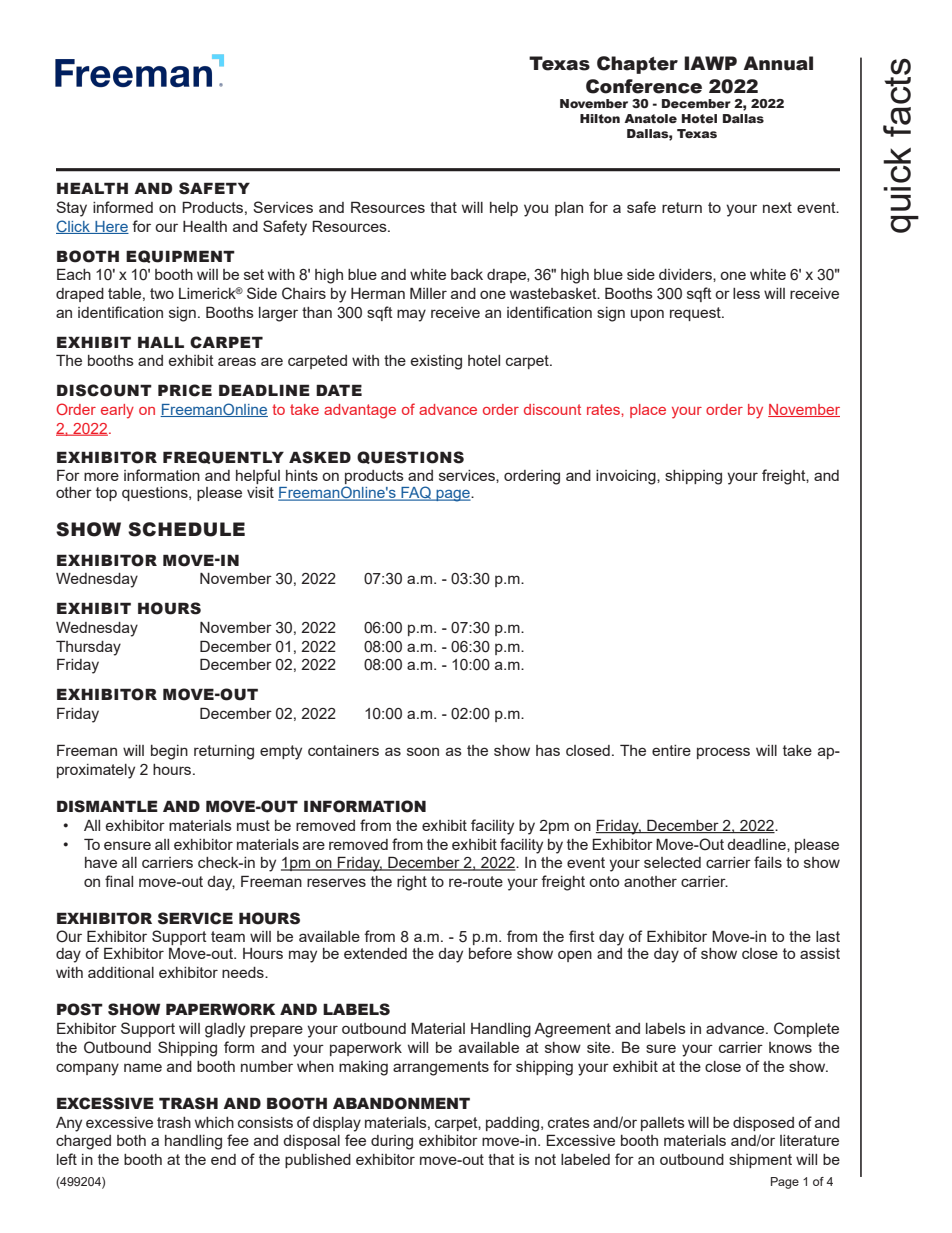  Describe the element at coordinates (648, 411) in the screenshot. I see `place` at that location.
